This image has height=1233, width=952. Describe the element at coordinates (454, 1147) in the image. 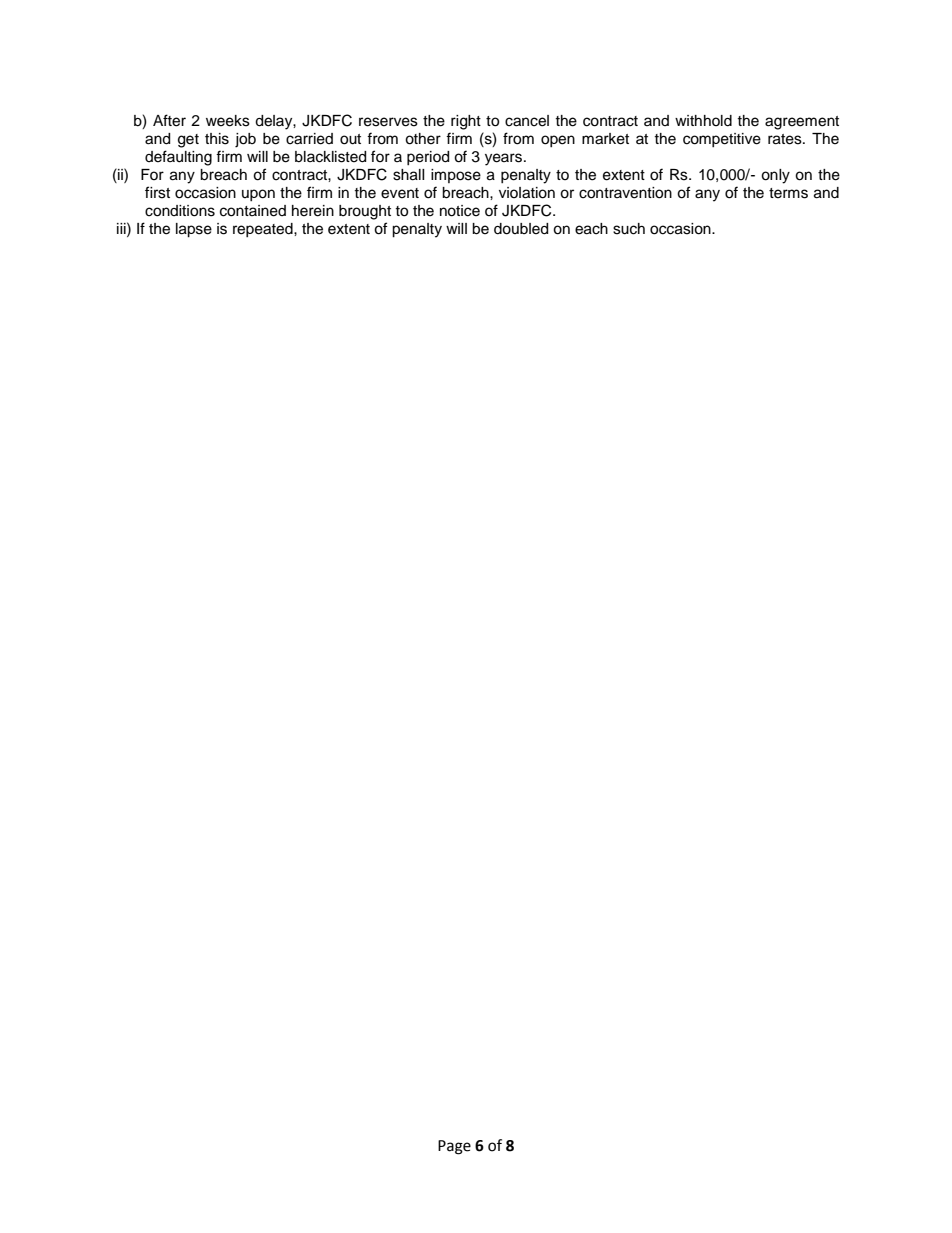

I see `Page` at that location.
